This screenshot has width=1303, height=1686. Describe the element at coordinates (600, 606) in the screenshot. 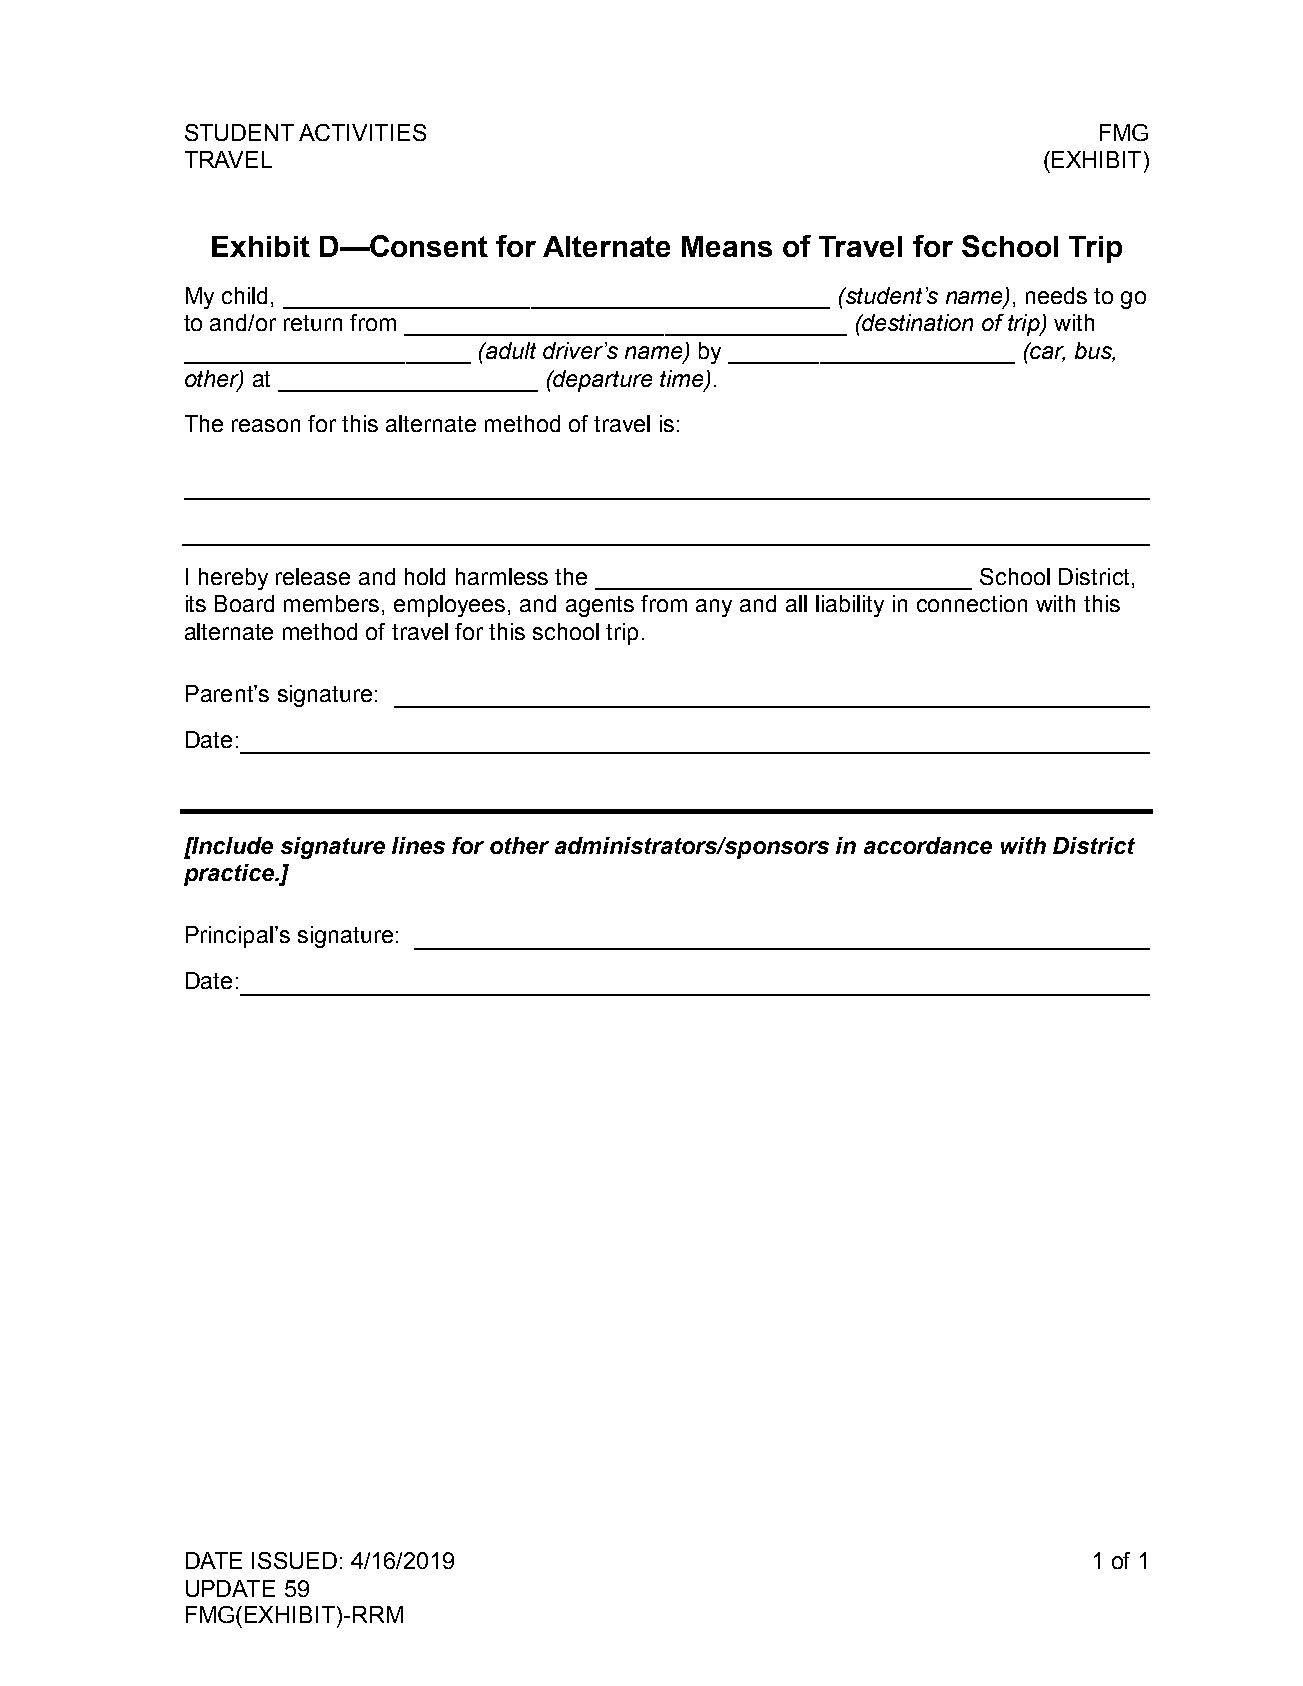

I see `agents` at that location.
